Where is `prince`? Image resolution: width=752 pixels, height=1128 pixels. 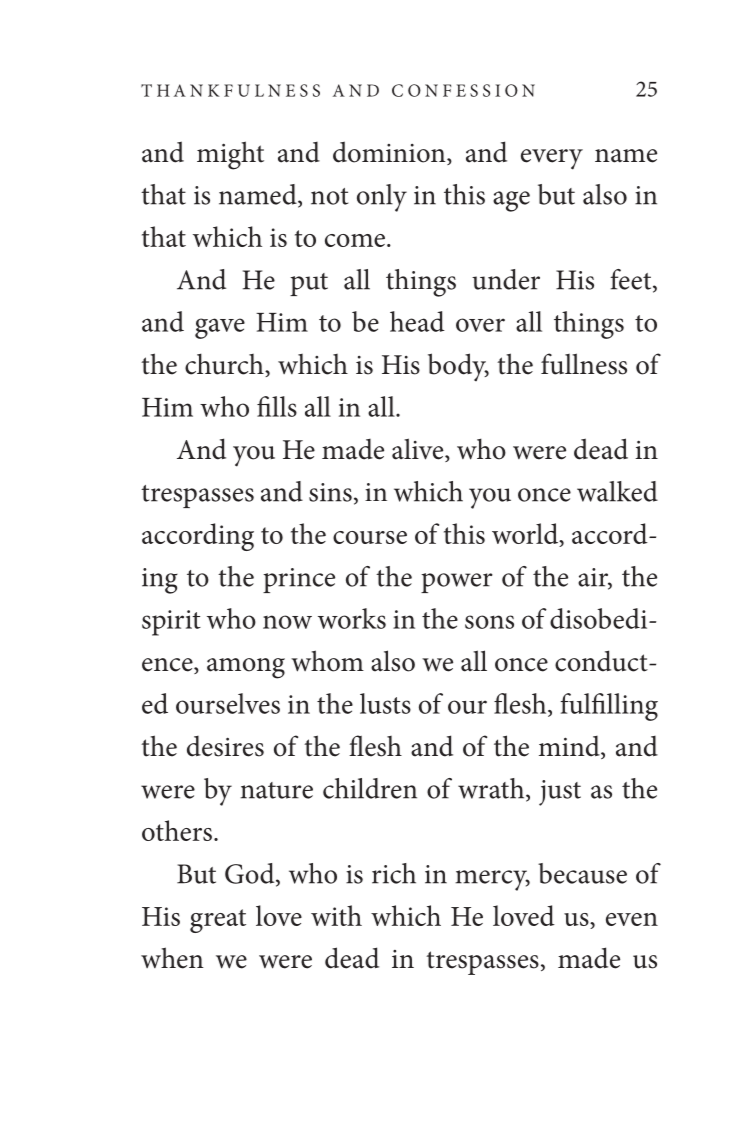 prince is located at coordinates (299, 580).
